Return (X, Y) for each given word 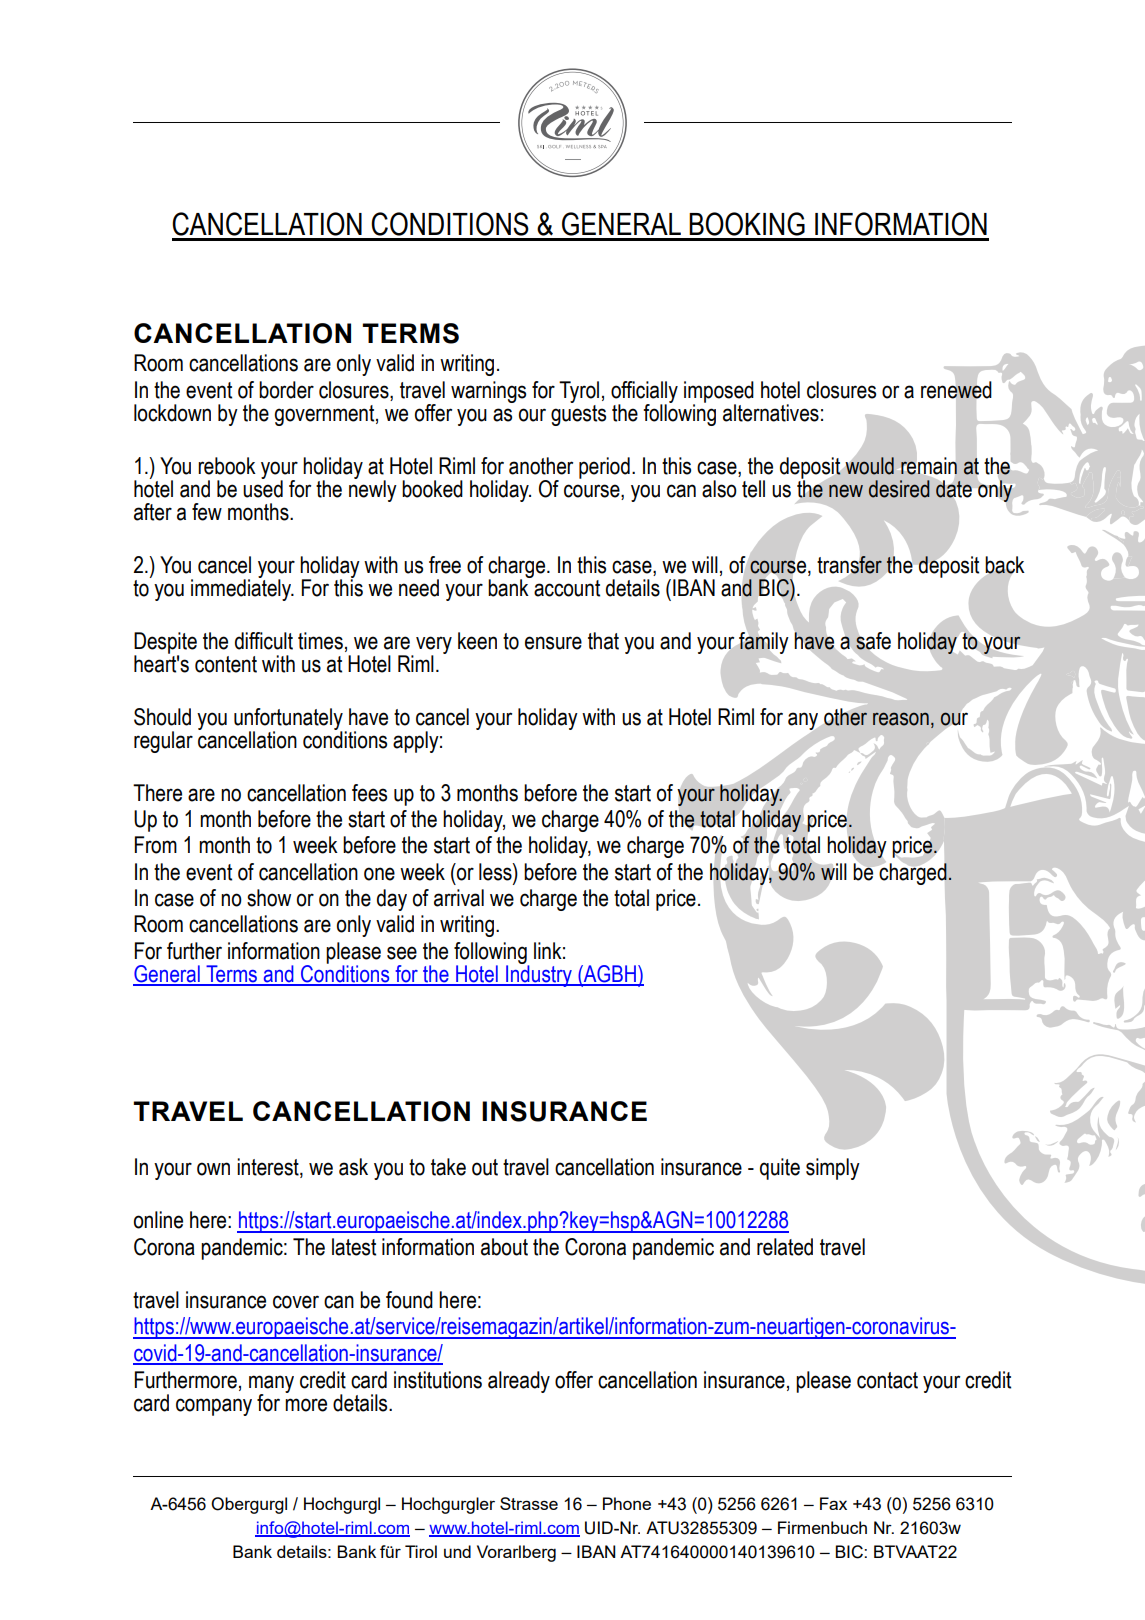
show (269, 898)
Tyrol (579, 392)
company (214, 1407)
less (496, 872)
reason (901, 719)
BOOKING (747, 224)
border (286, 390)
